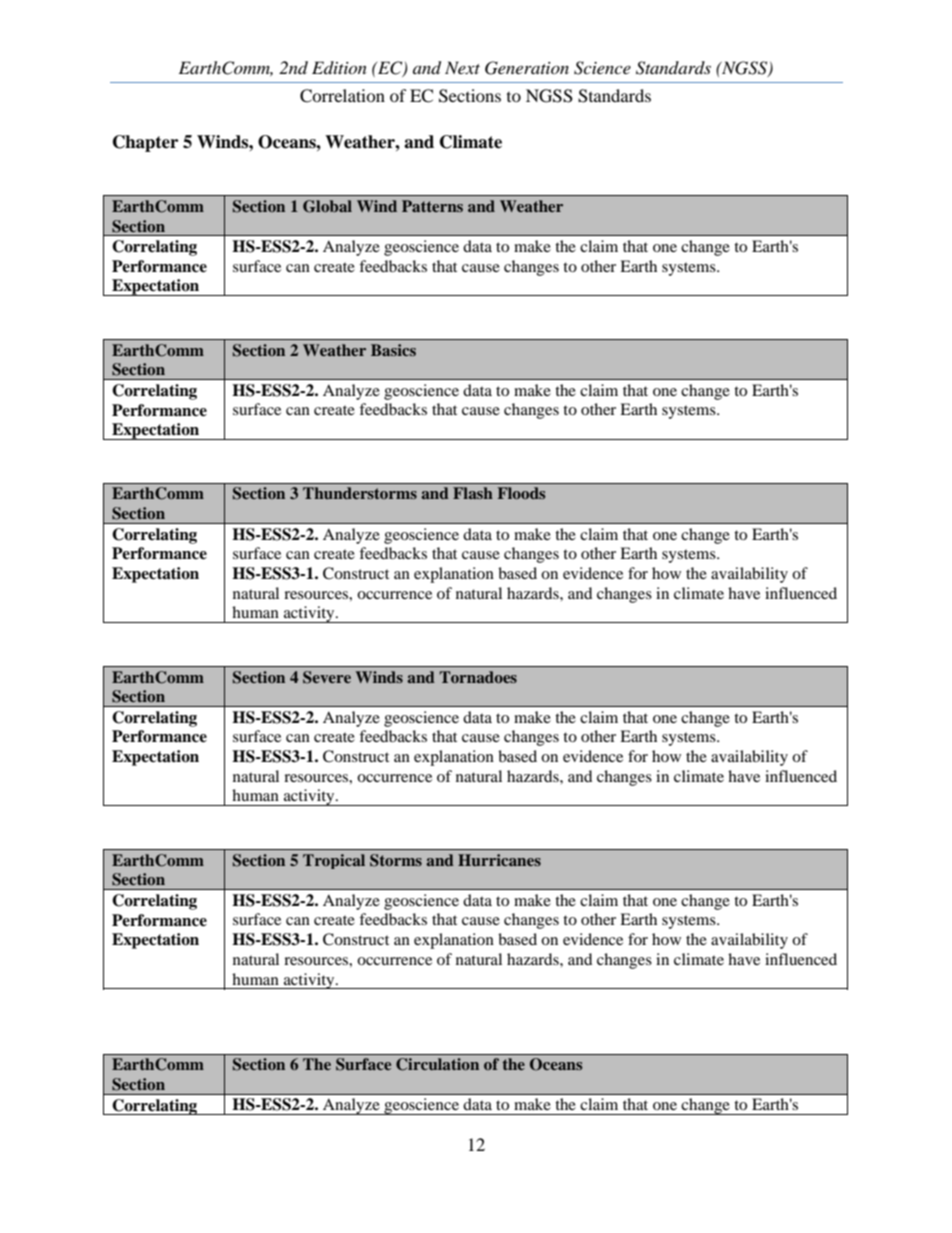 The height and width of the page is (1233, 952). I want to click on Next, so click(462, 67).
